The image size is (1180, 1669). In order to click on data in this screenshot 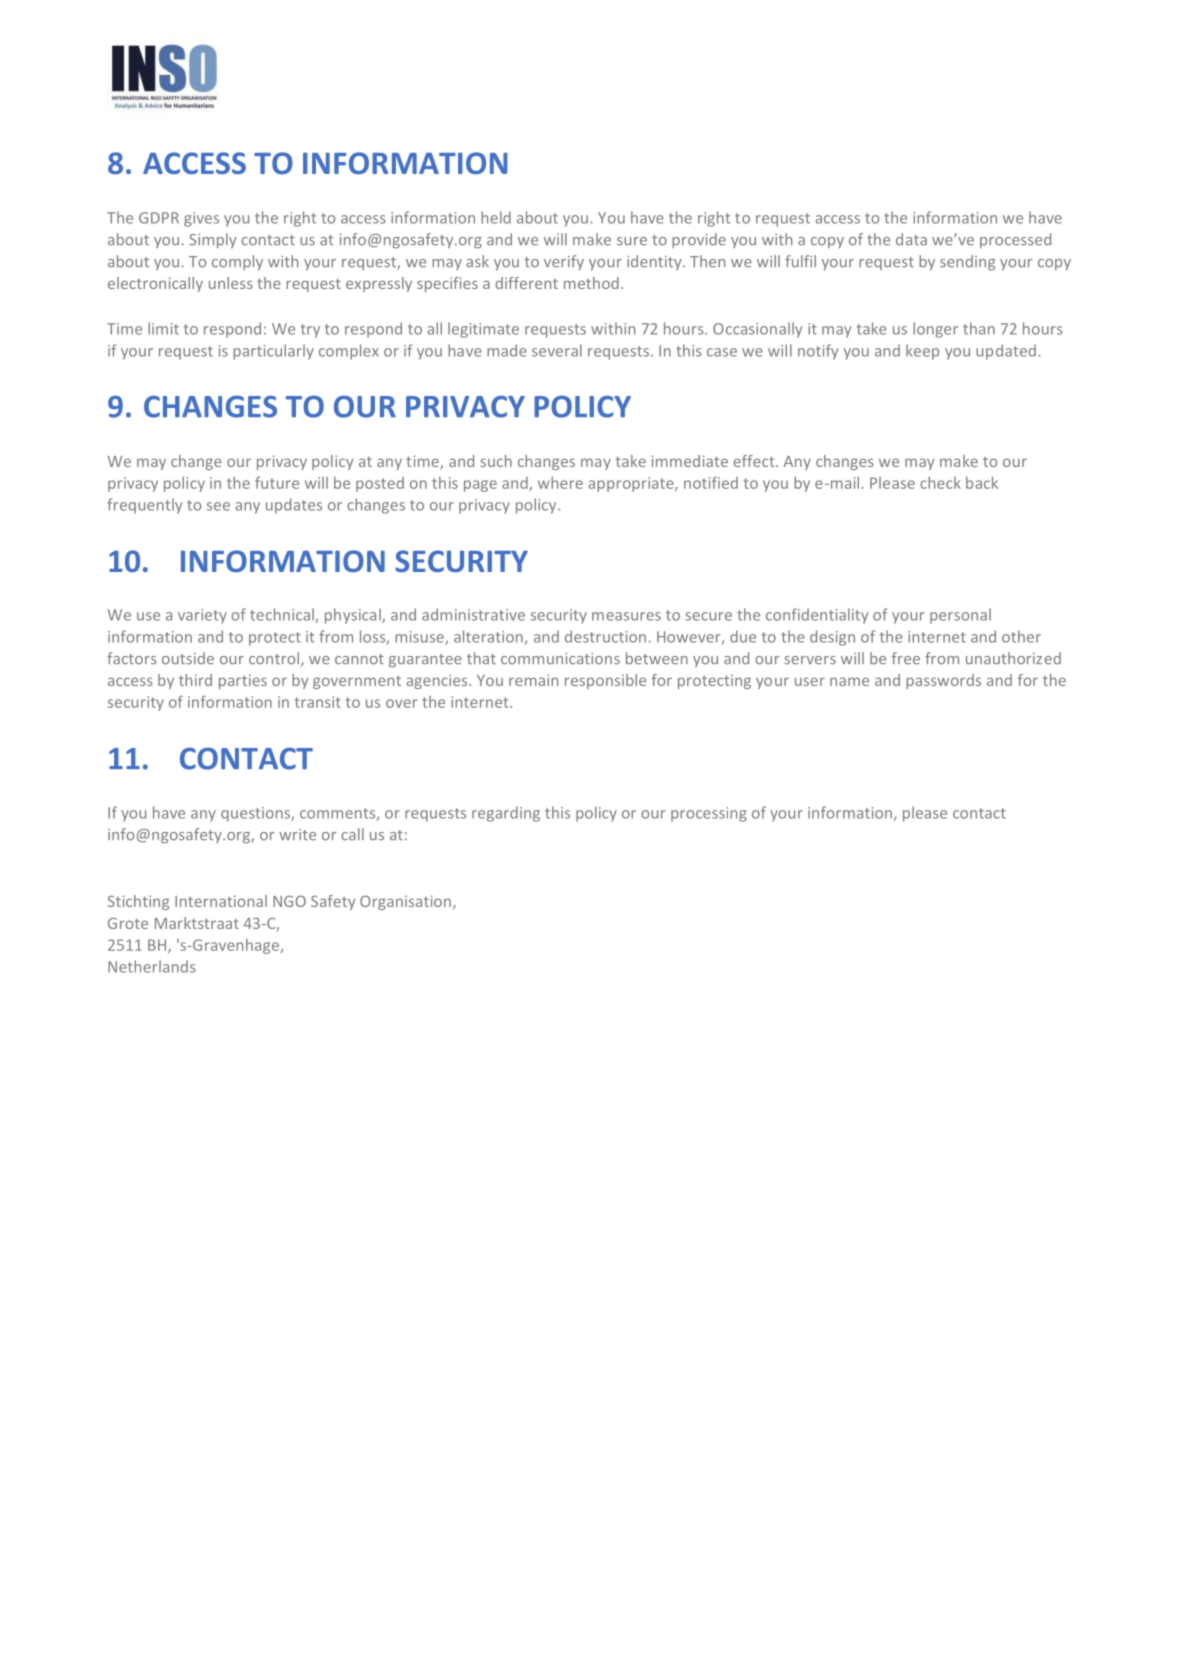, I will do `click(911, 239)`.
